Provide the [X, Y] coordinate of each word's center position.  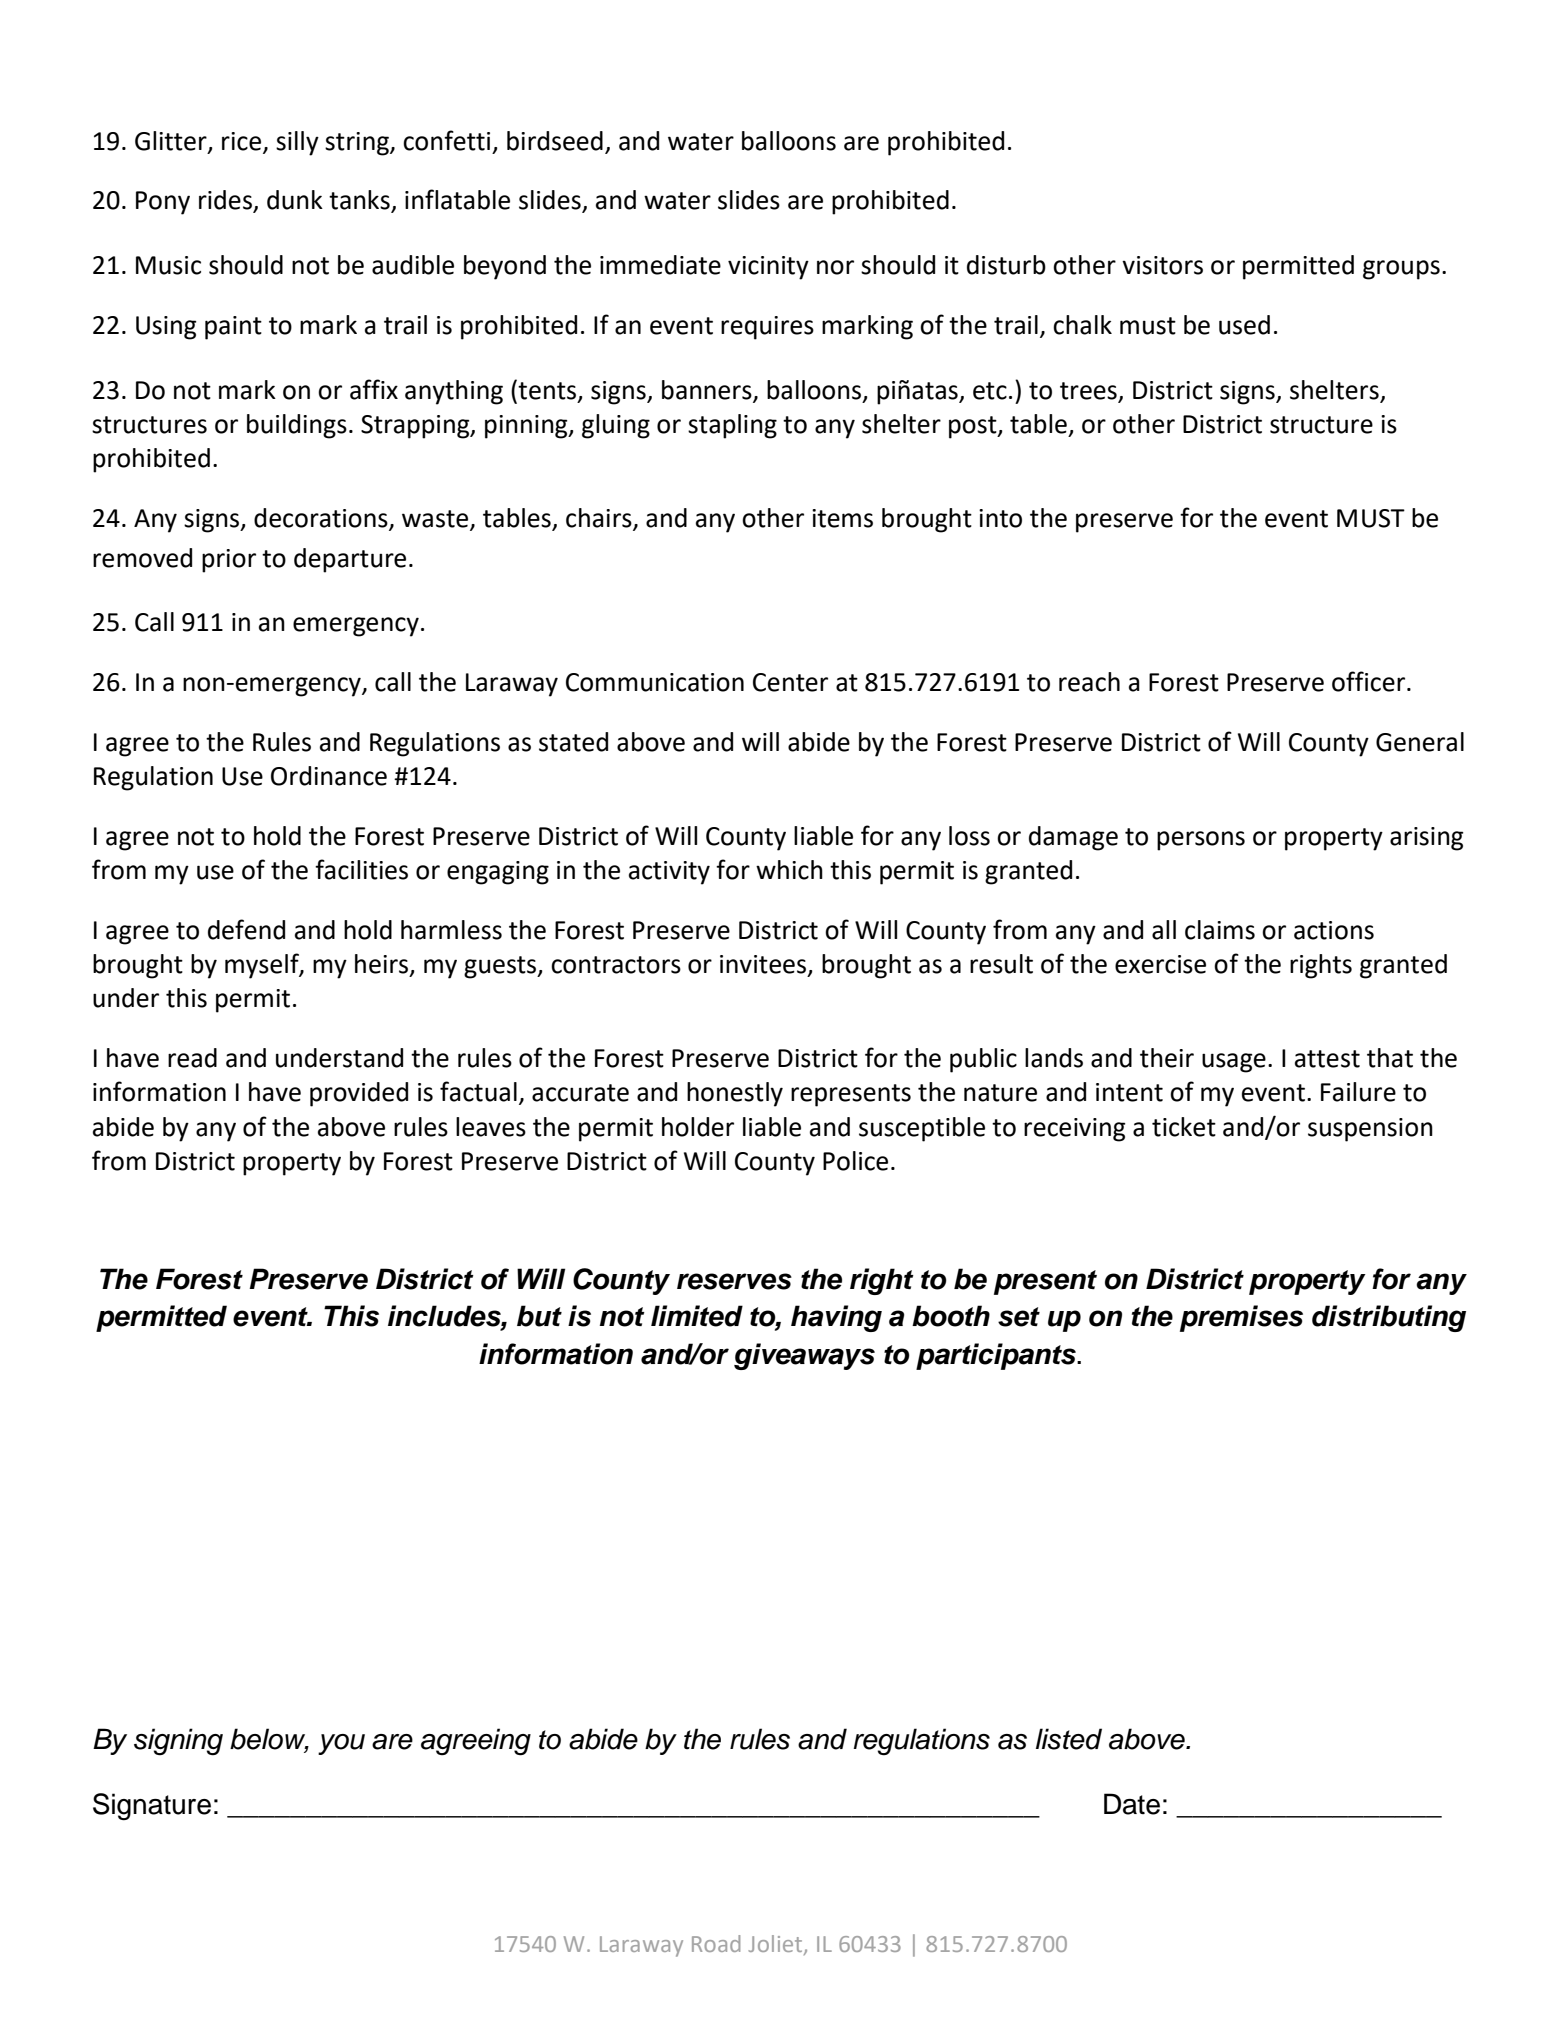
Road [716, 1943]
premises [1241, 1318]
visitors [1162, 265]
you [341, 1744]
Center [790, 682]
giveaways [804, 1356]
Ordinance [329, 776]
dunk [295, 200]
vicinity [768, 268]
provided [359, 1094]
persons [1201, 841]
